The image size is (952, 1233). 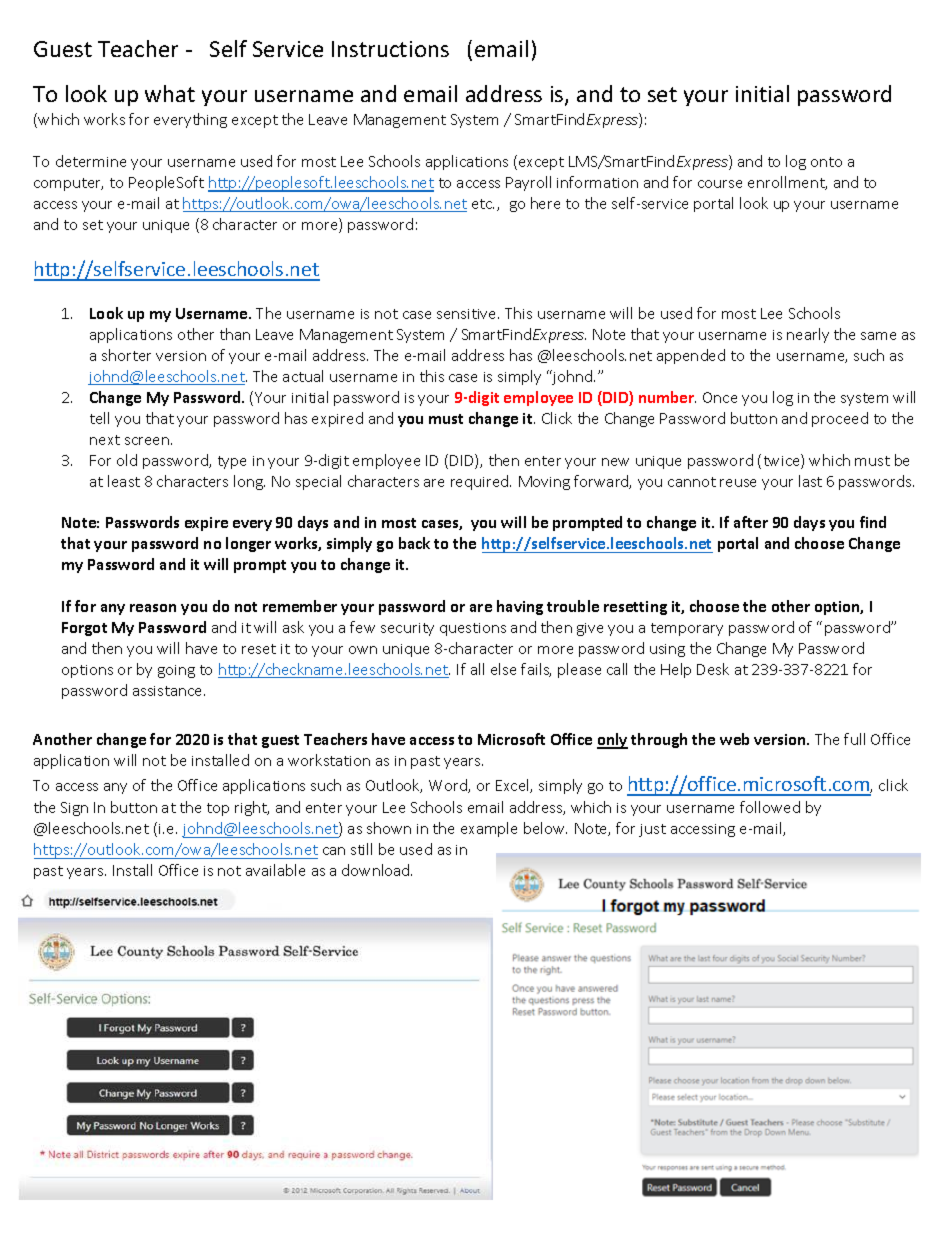 I want to click on shorter, so click(x=126, y=355).
